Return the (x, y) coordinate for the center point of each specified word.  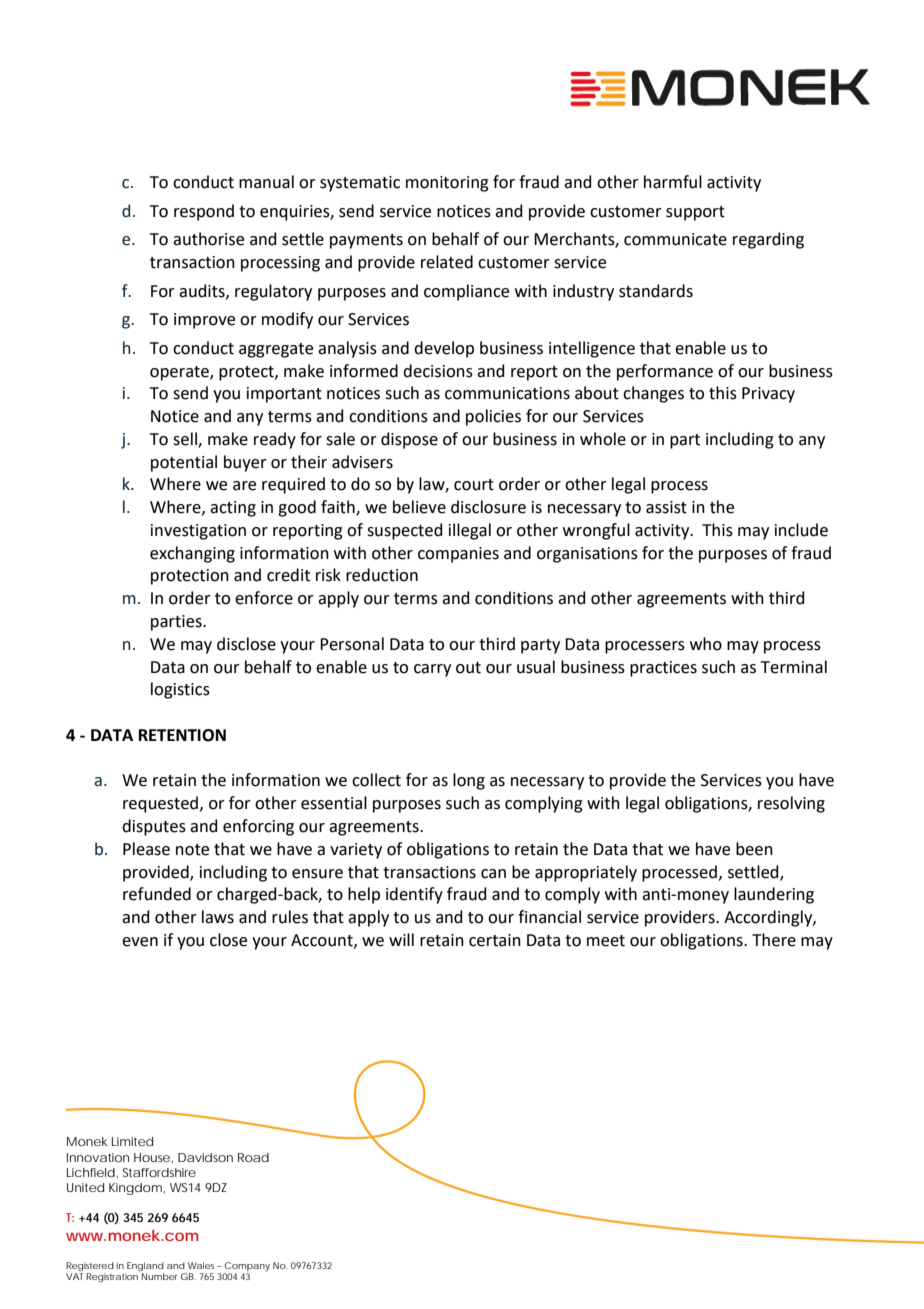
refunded (157, 894)
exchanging (192, 554)
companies (458, 555)
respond (204, 212)
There (774, 940)
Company (247, 1268)
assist (666, 507)
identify (414, 895)
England (144, 1268)
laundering (774, 895)
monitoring (447, 184)
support (695, 213)
